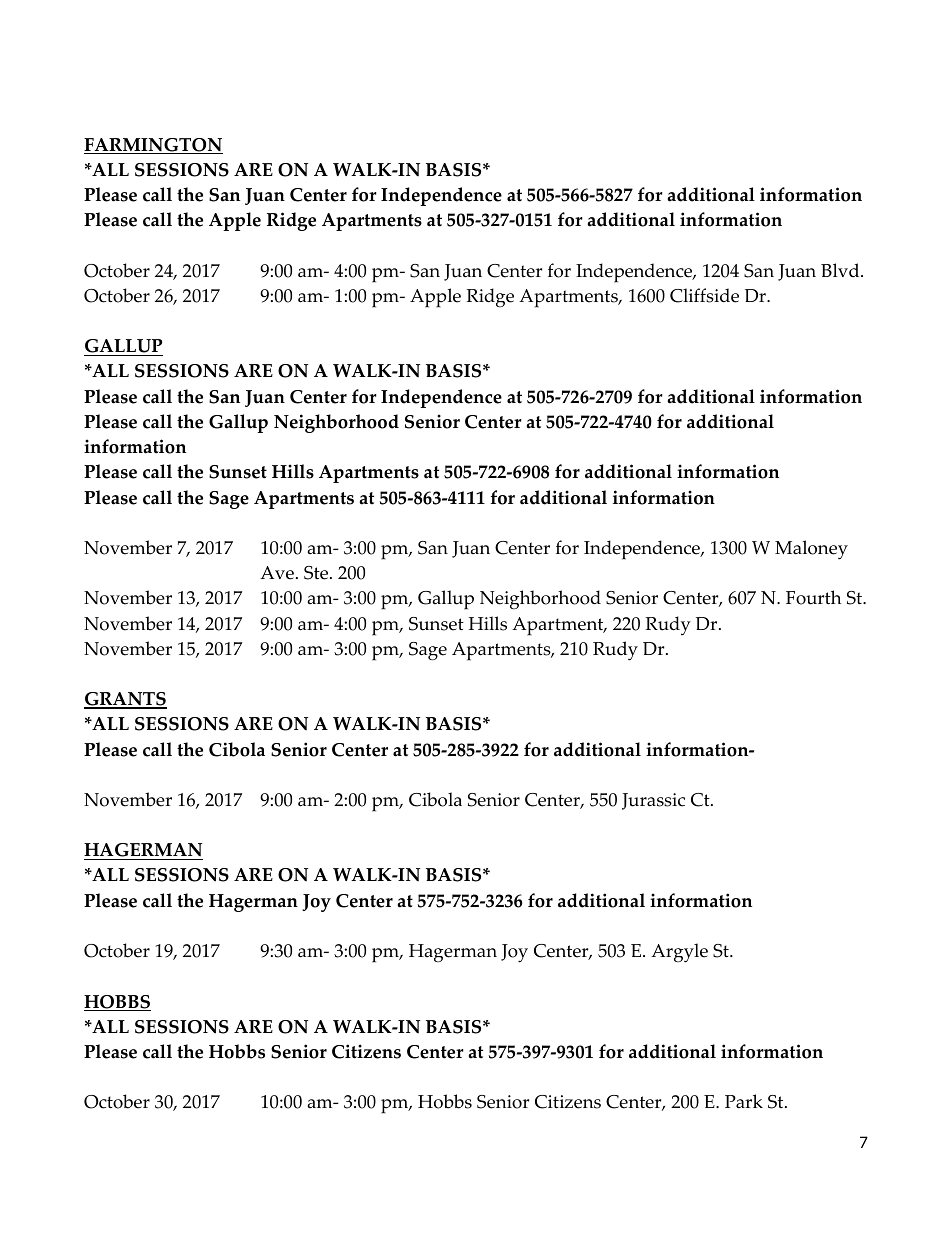 Image resolution: width=952 pixels, height=1233 pixels. I want to click on Cliffside, so click(704, 295).
